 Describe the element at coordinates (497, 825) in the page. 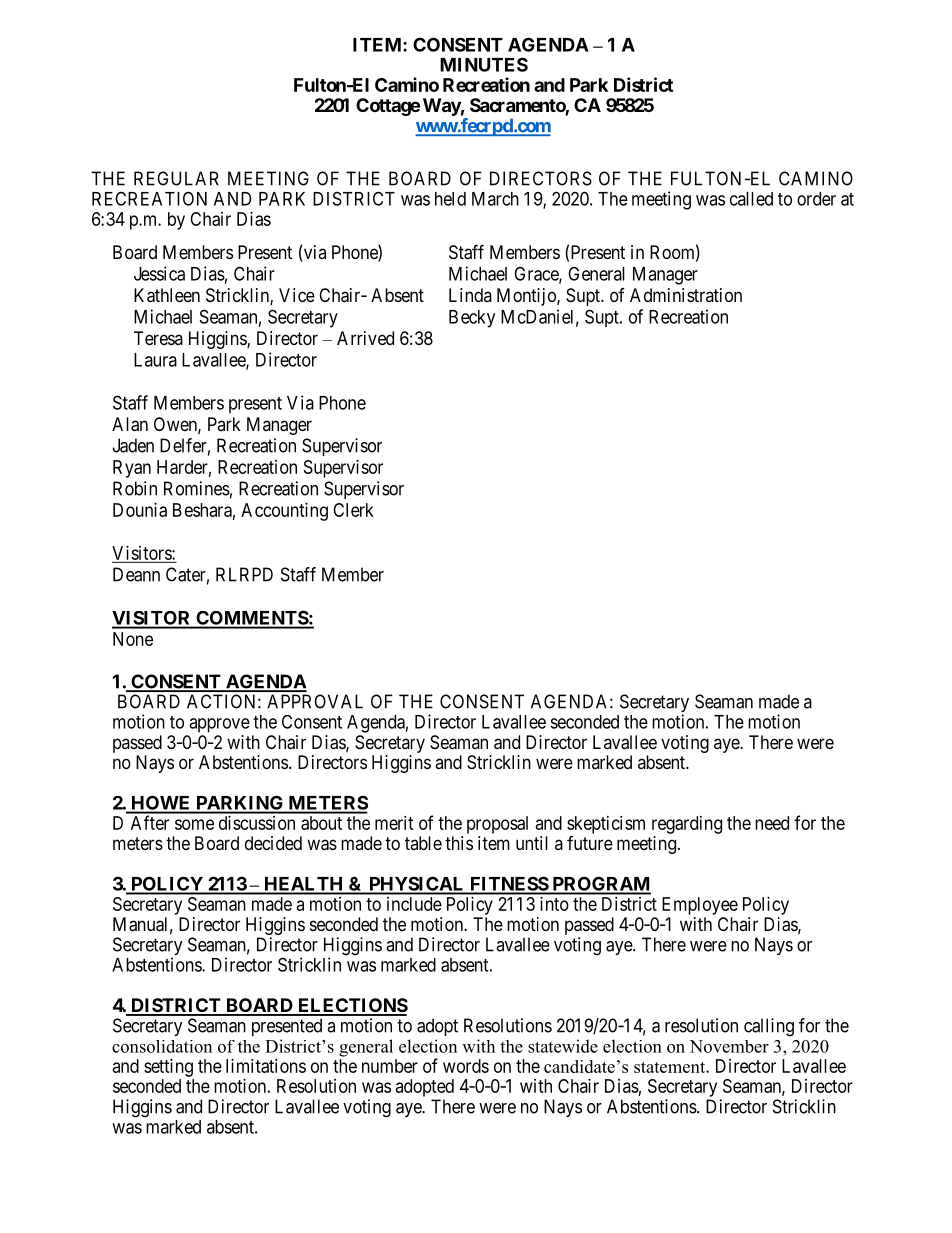

I see `proposal` at that location.
